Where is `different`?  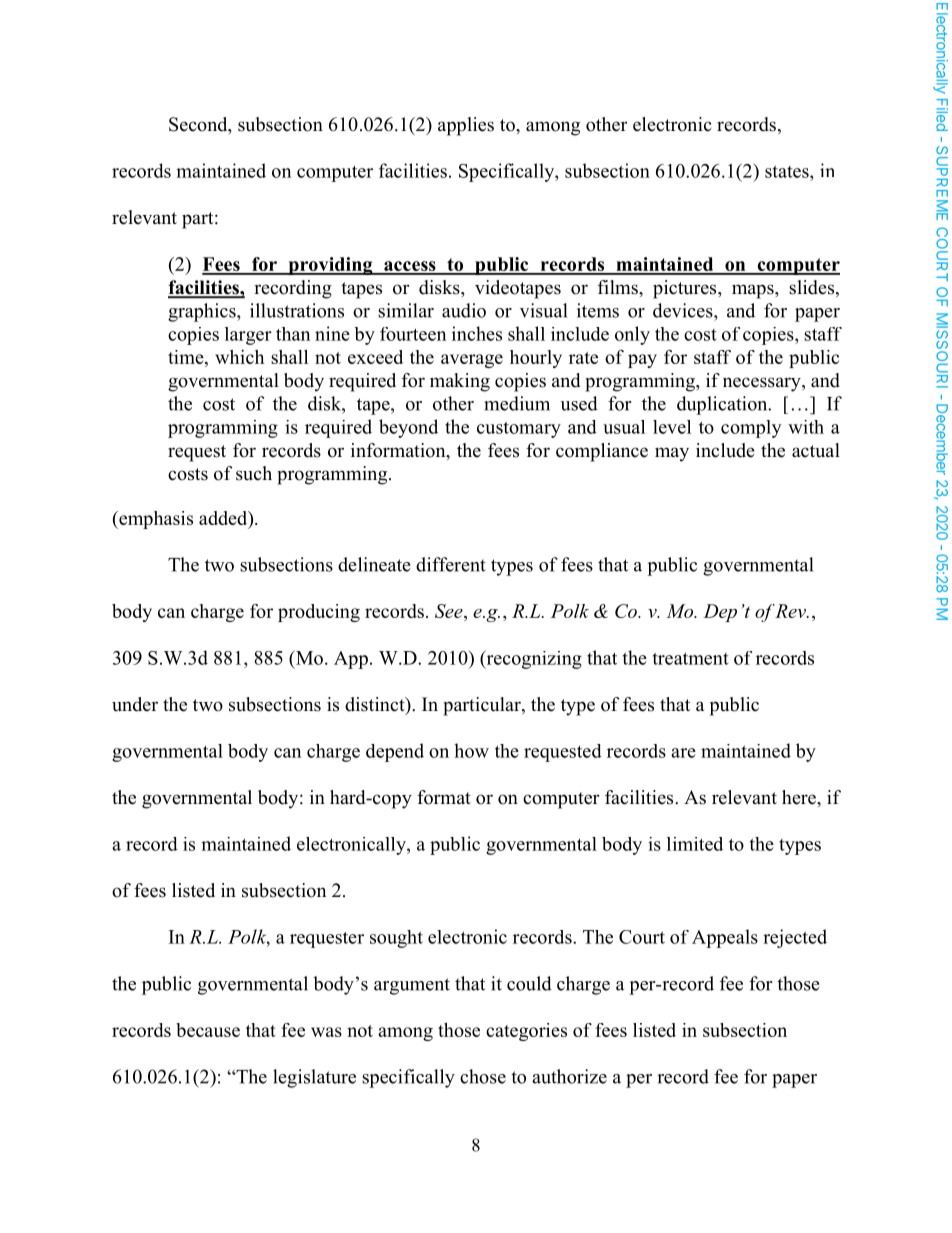
different is located at coordinates (451, 564).
